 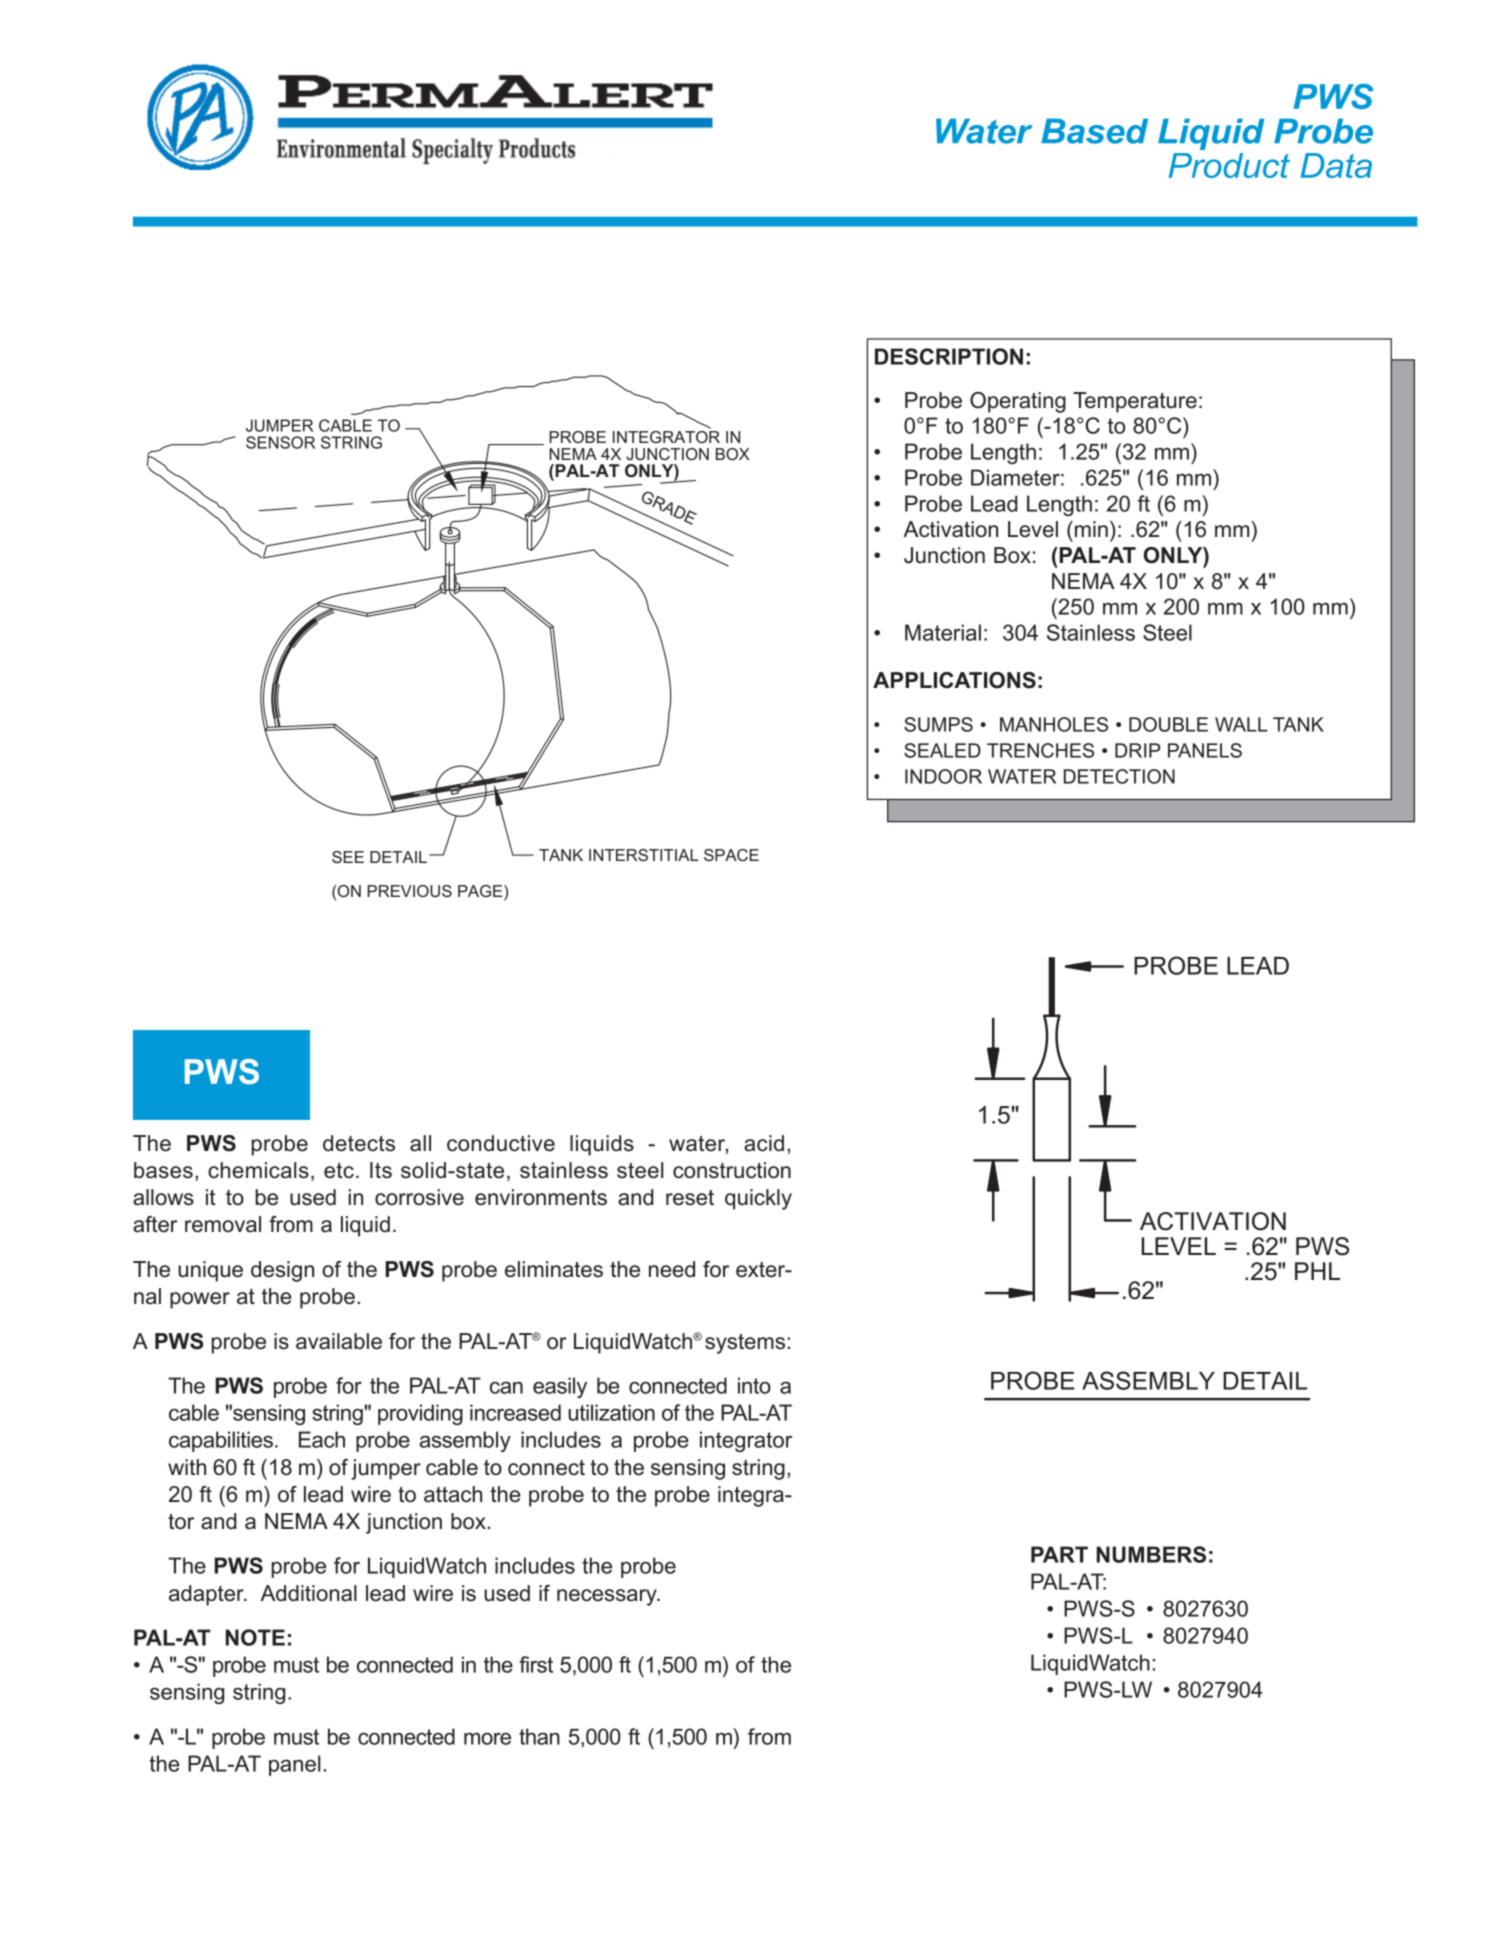 What do you see at coordinates (943, 632) in the screenshot?
I see `Material` at bounding box center [943, 632].
